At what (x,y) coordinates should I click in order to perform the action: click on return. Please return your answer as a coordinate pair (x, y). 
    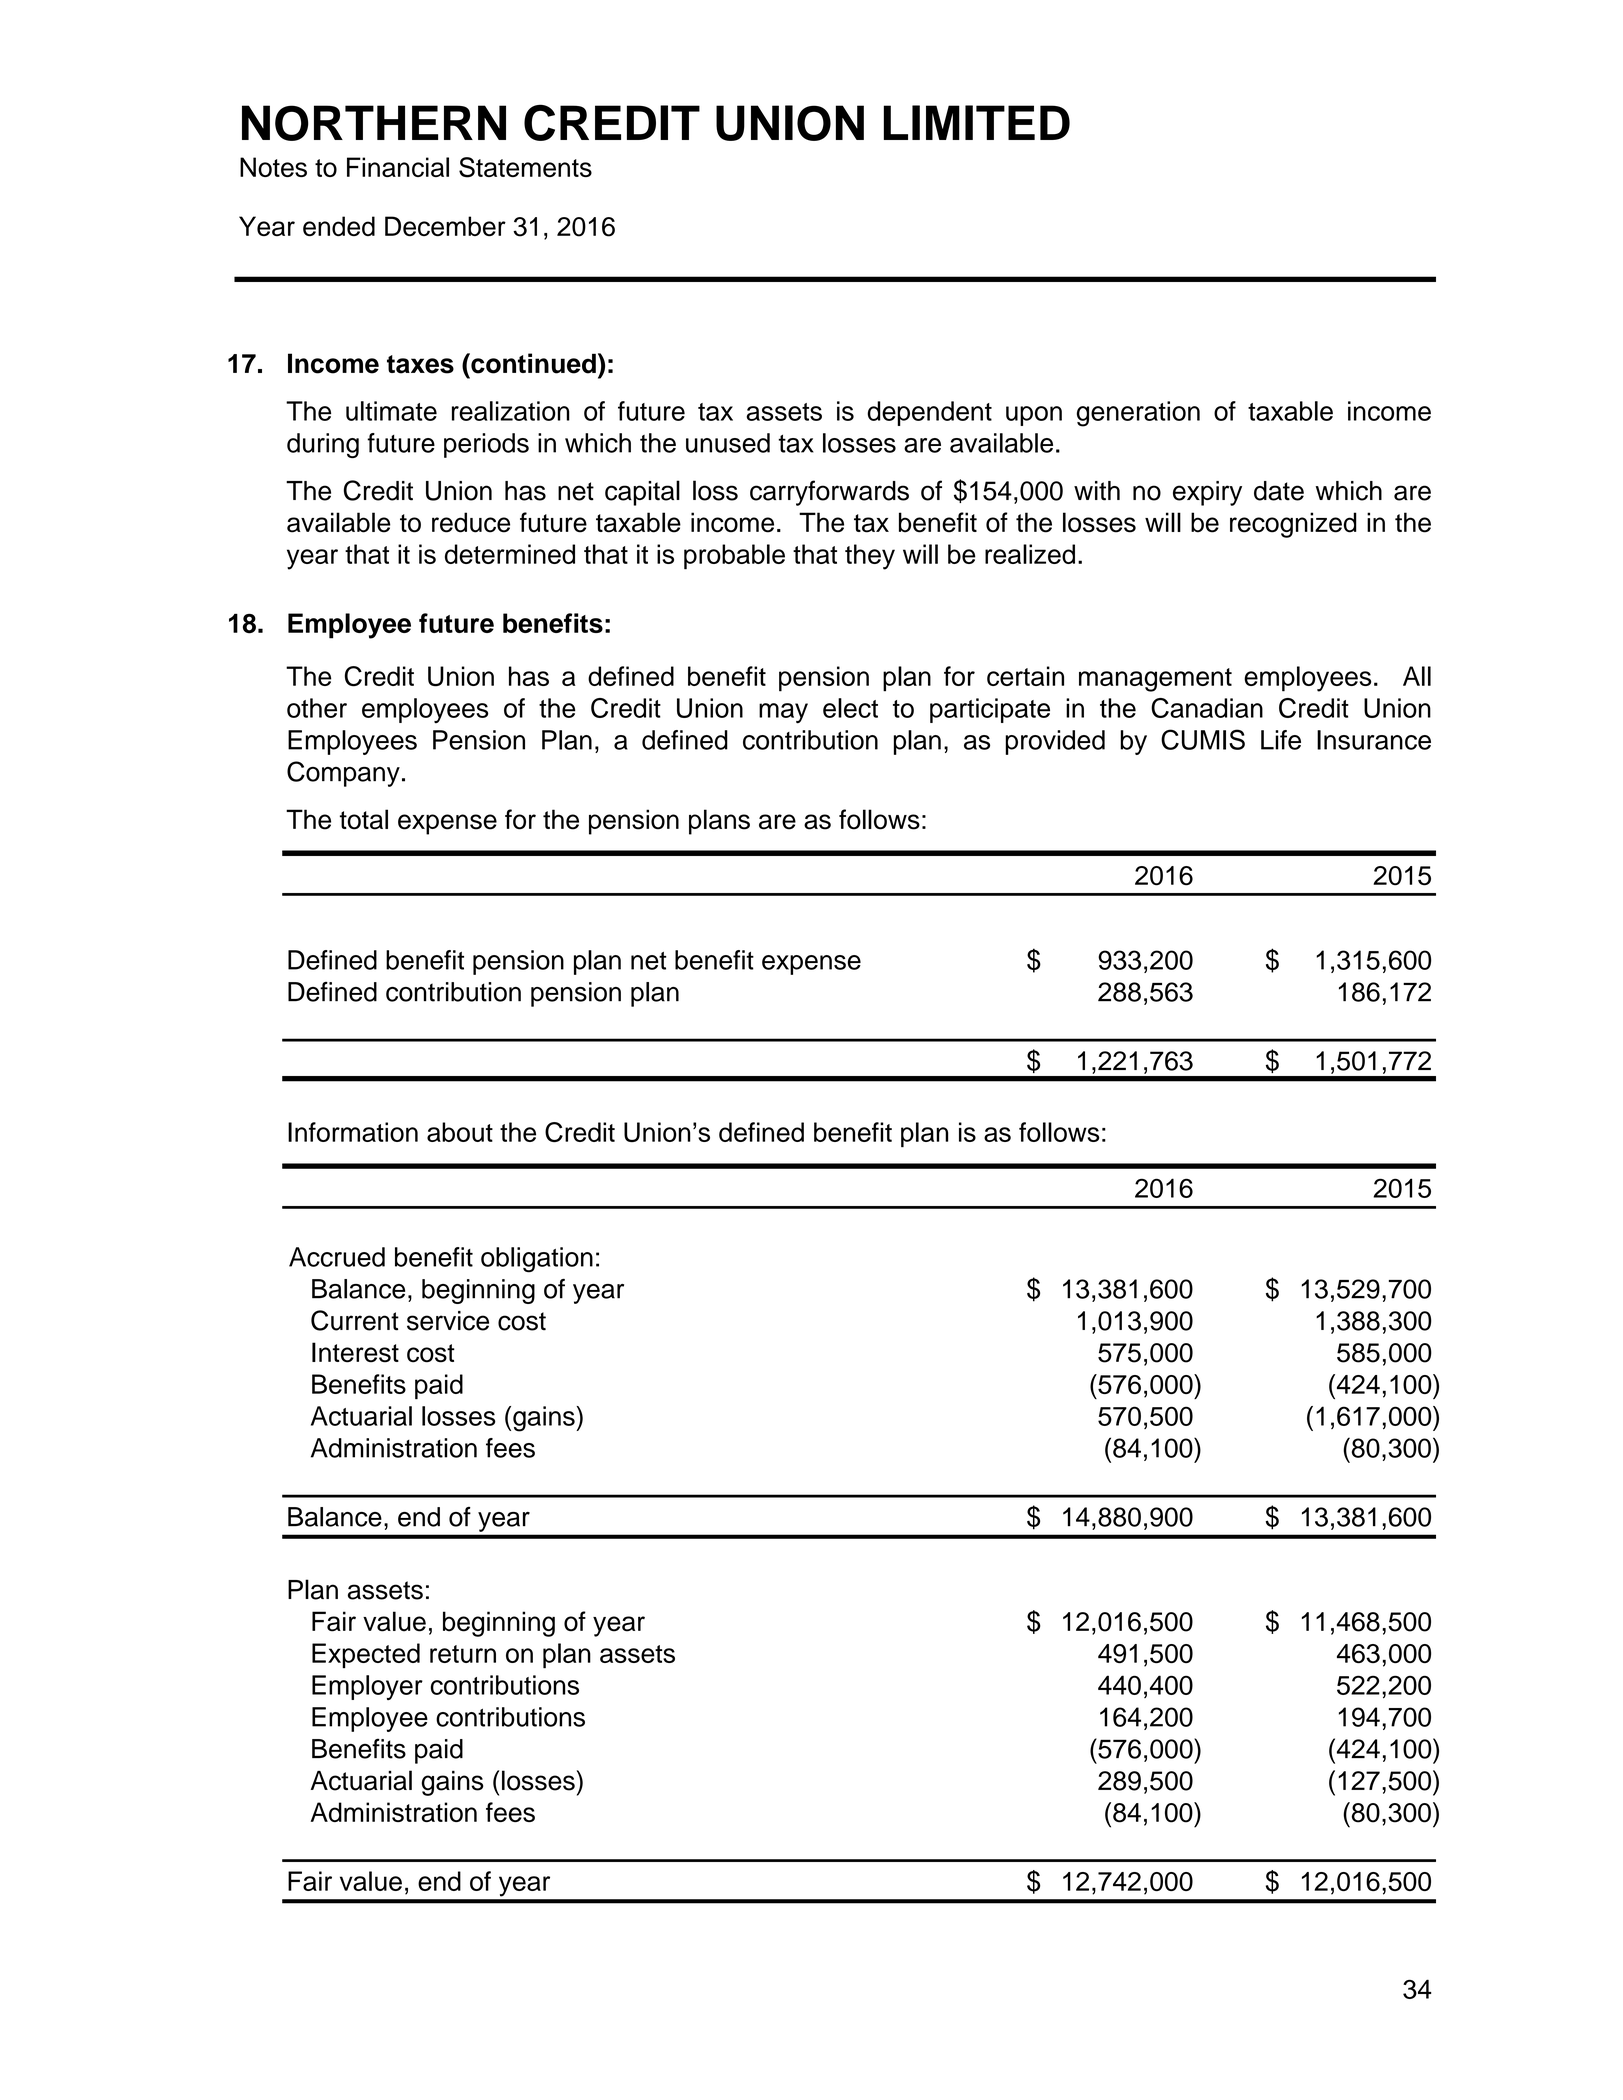
    Looking at the image, I should click on (463, 1654).
